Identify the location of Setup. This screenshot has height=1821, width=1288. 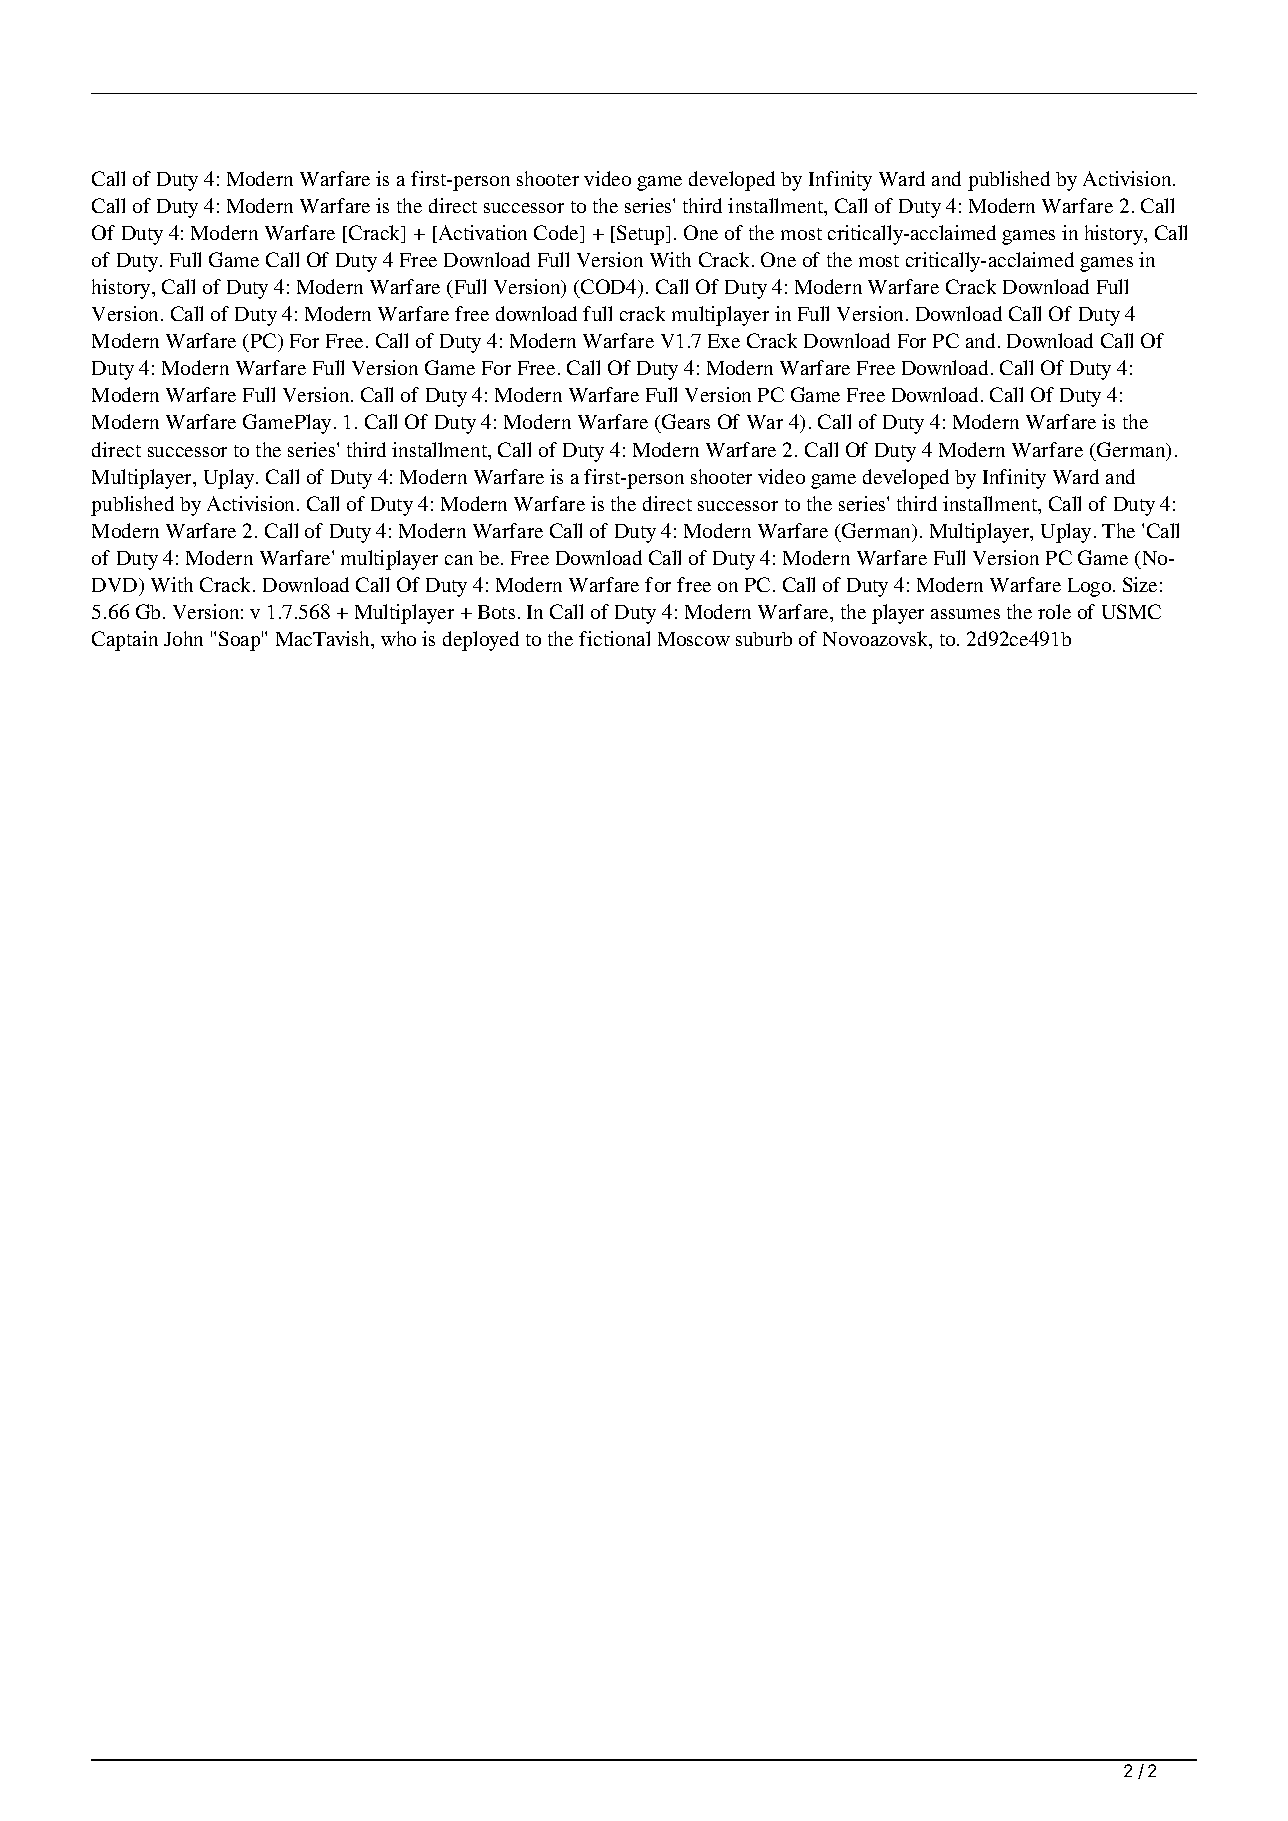
(642, 235).
